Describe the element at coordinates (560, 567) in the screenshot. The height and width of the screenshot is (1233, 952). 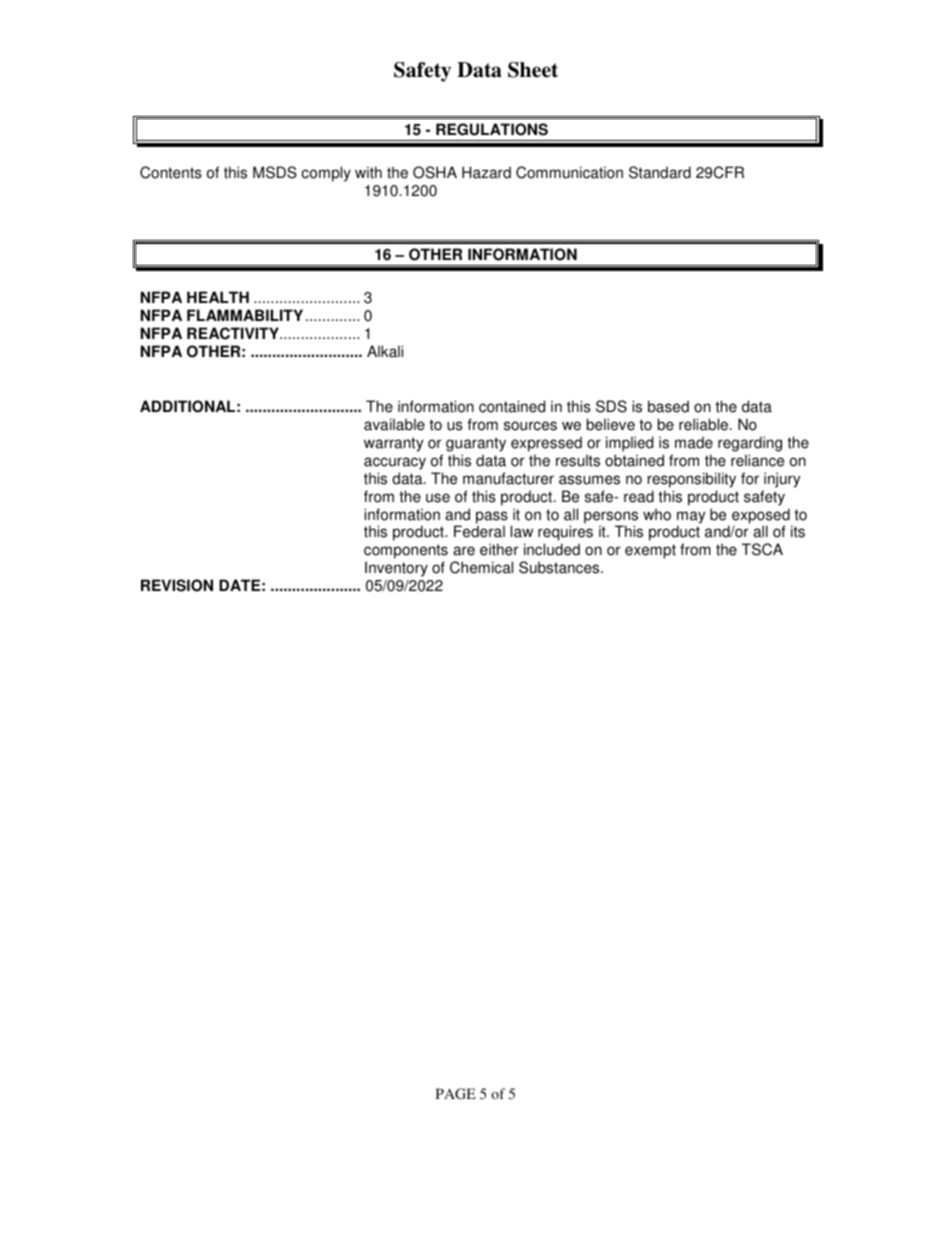
I see `Substances` at that location.
